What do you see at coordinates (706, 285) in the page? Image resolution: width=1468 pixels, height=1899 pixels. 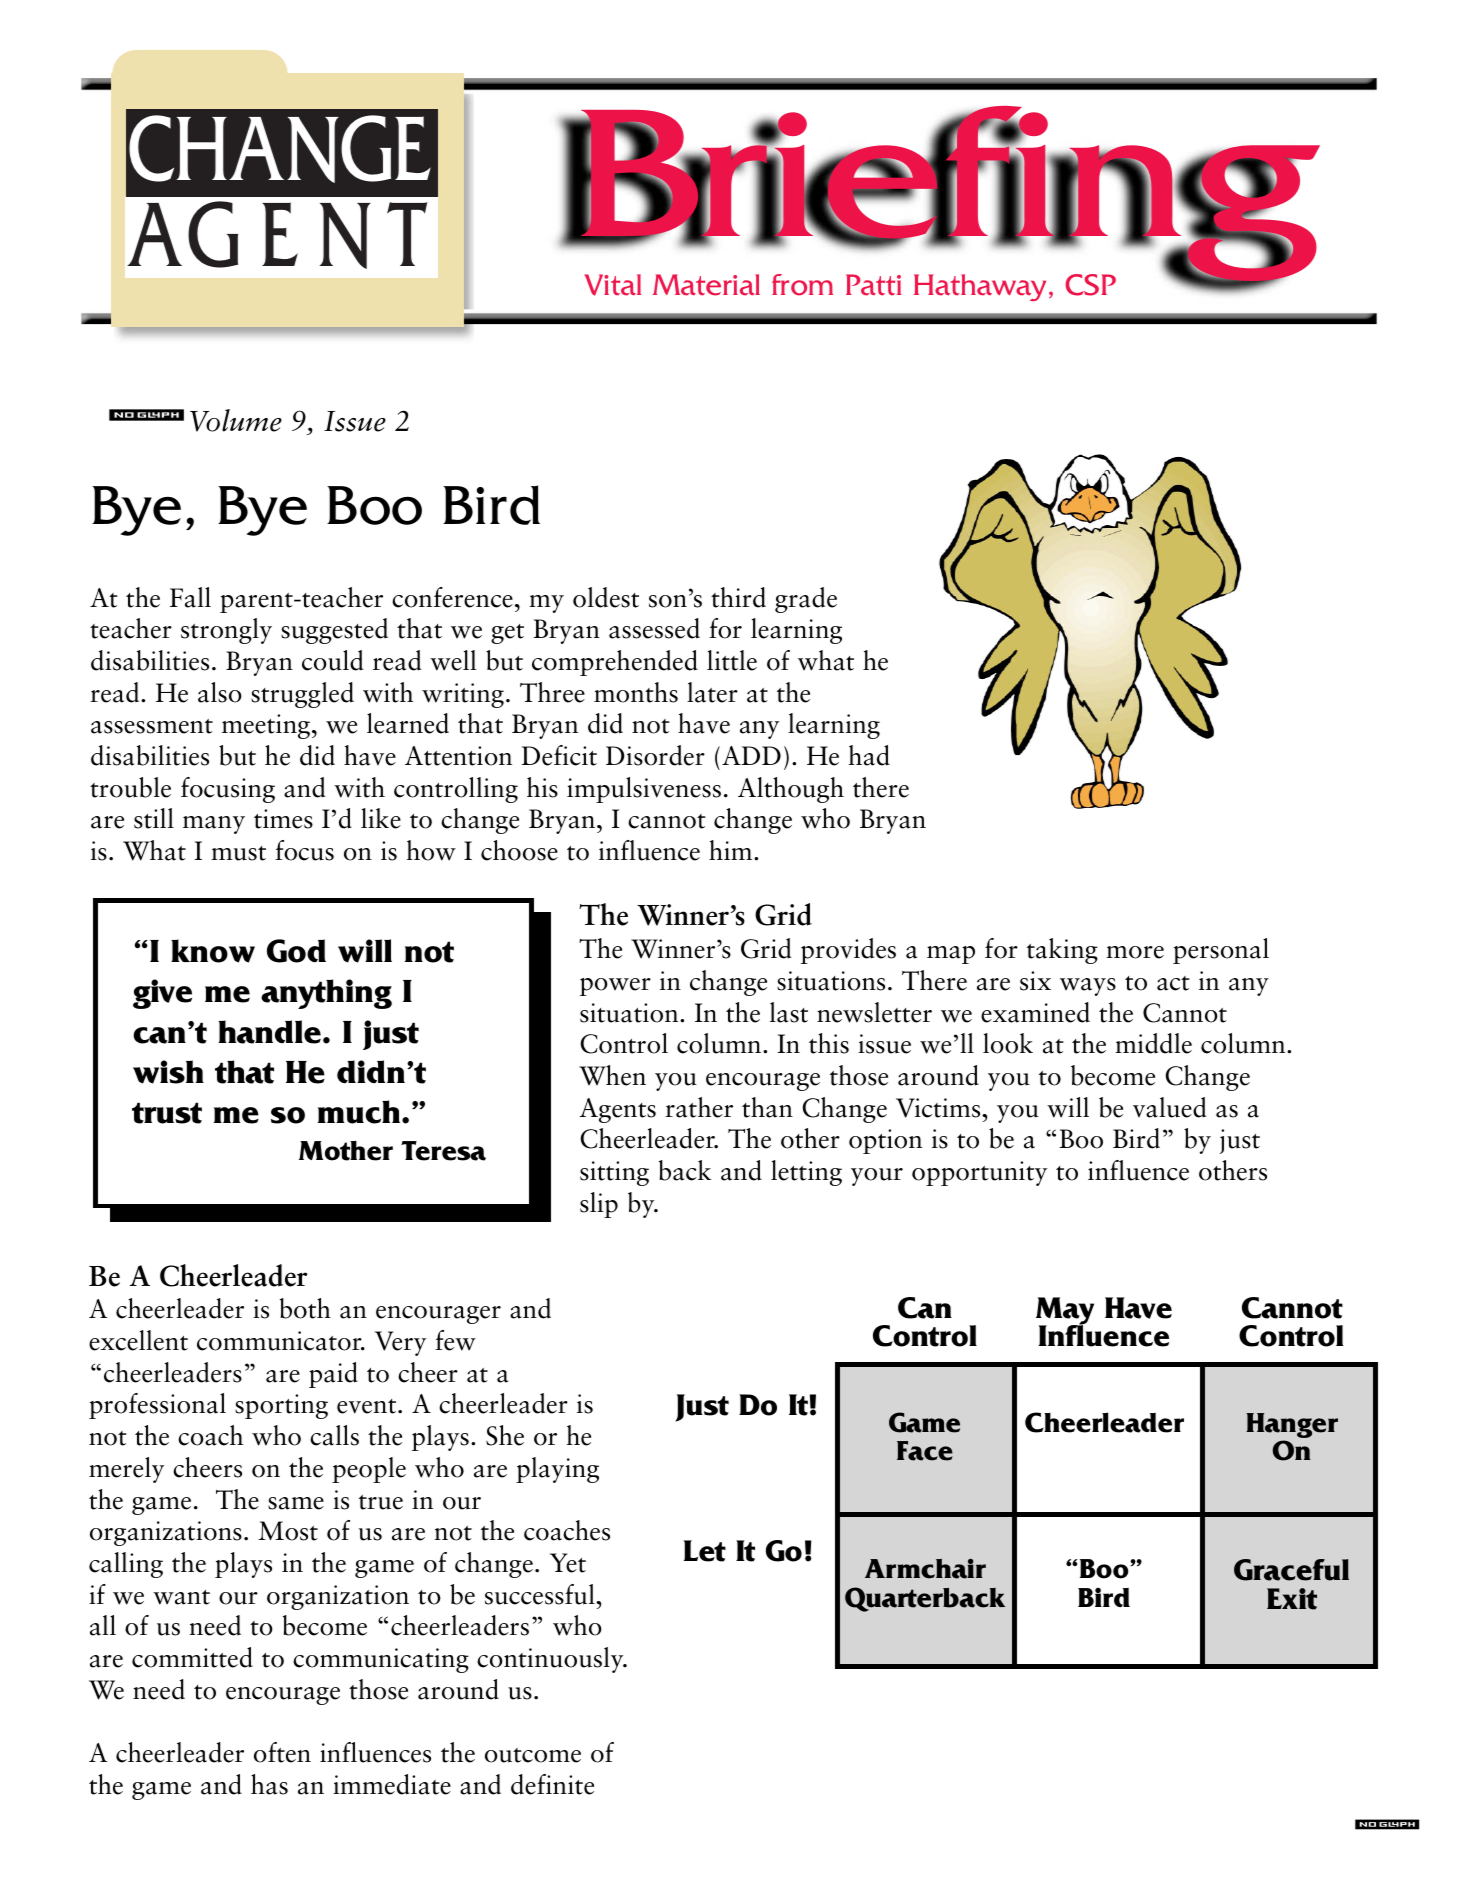 I see `Material` at bounding box center [706, 285].
